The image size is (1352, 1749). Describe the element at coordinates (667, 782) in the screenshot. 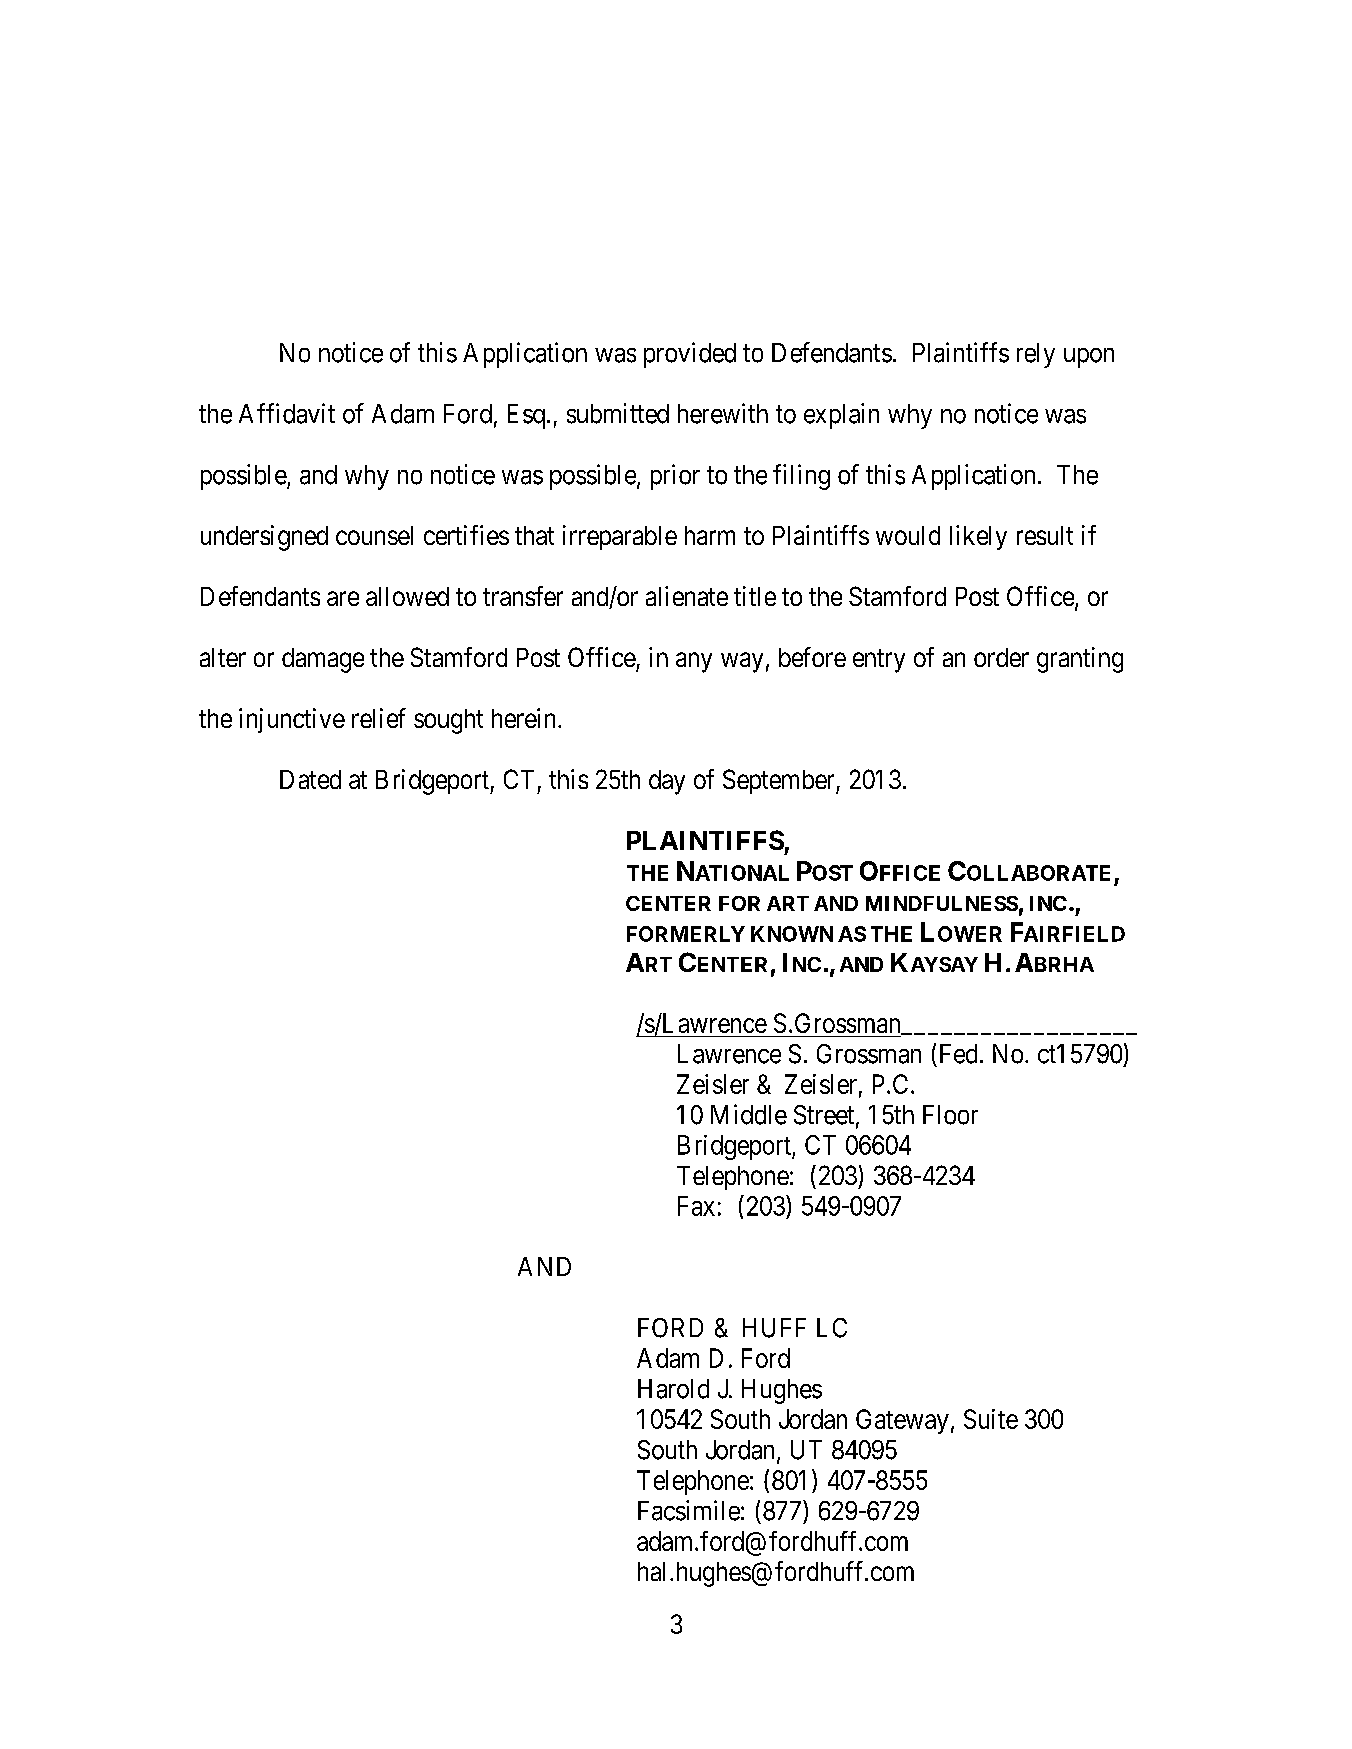

I see `day` at that location.
